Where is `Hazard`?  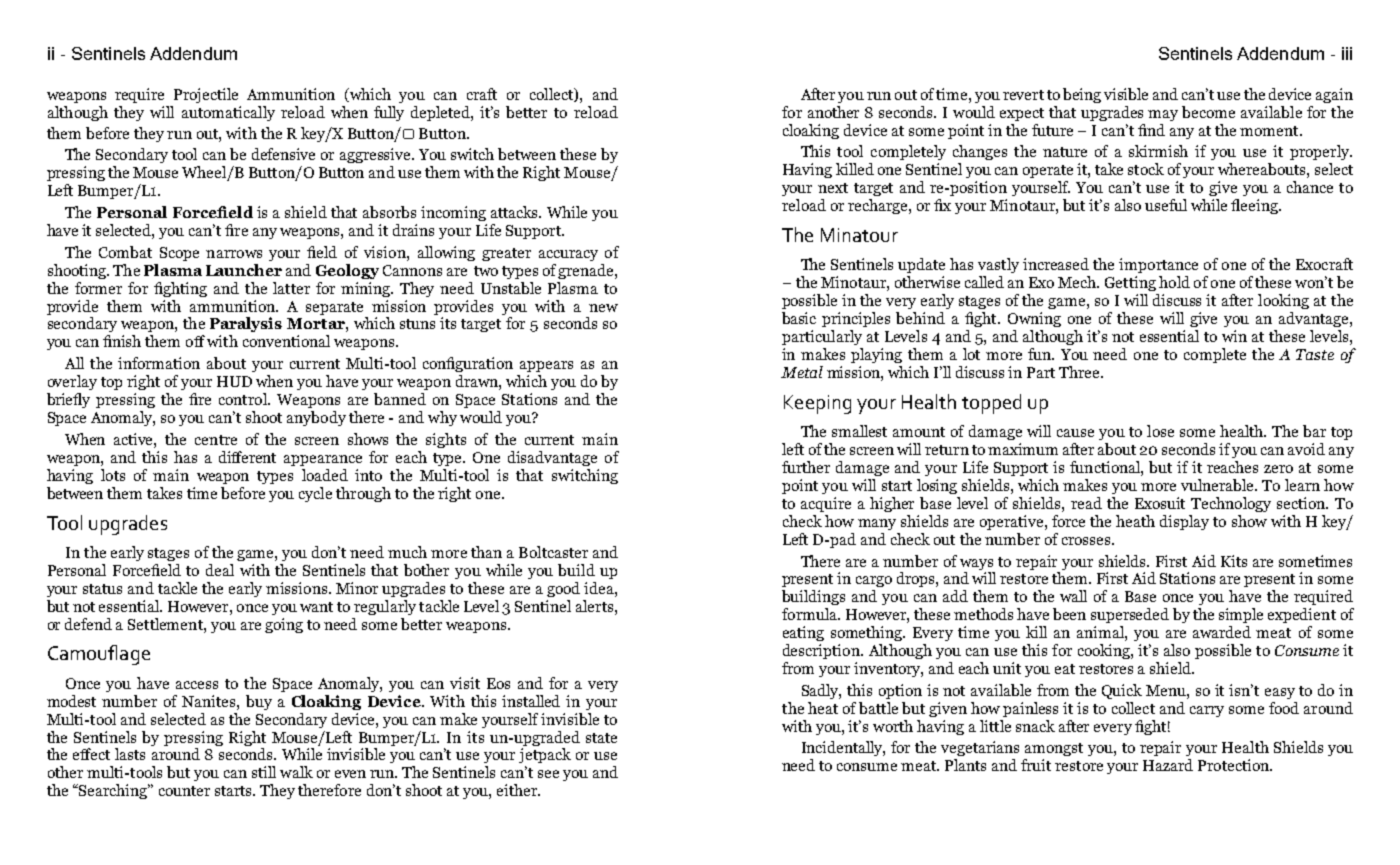
Hazard is located at coordinates (1168, 765).
